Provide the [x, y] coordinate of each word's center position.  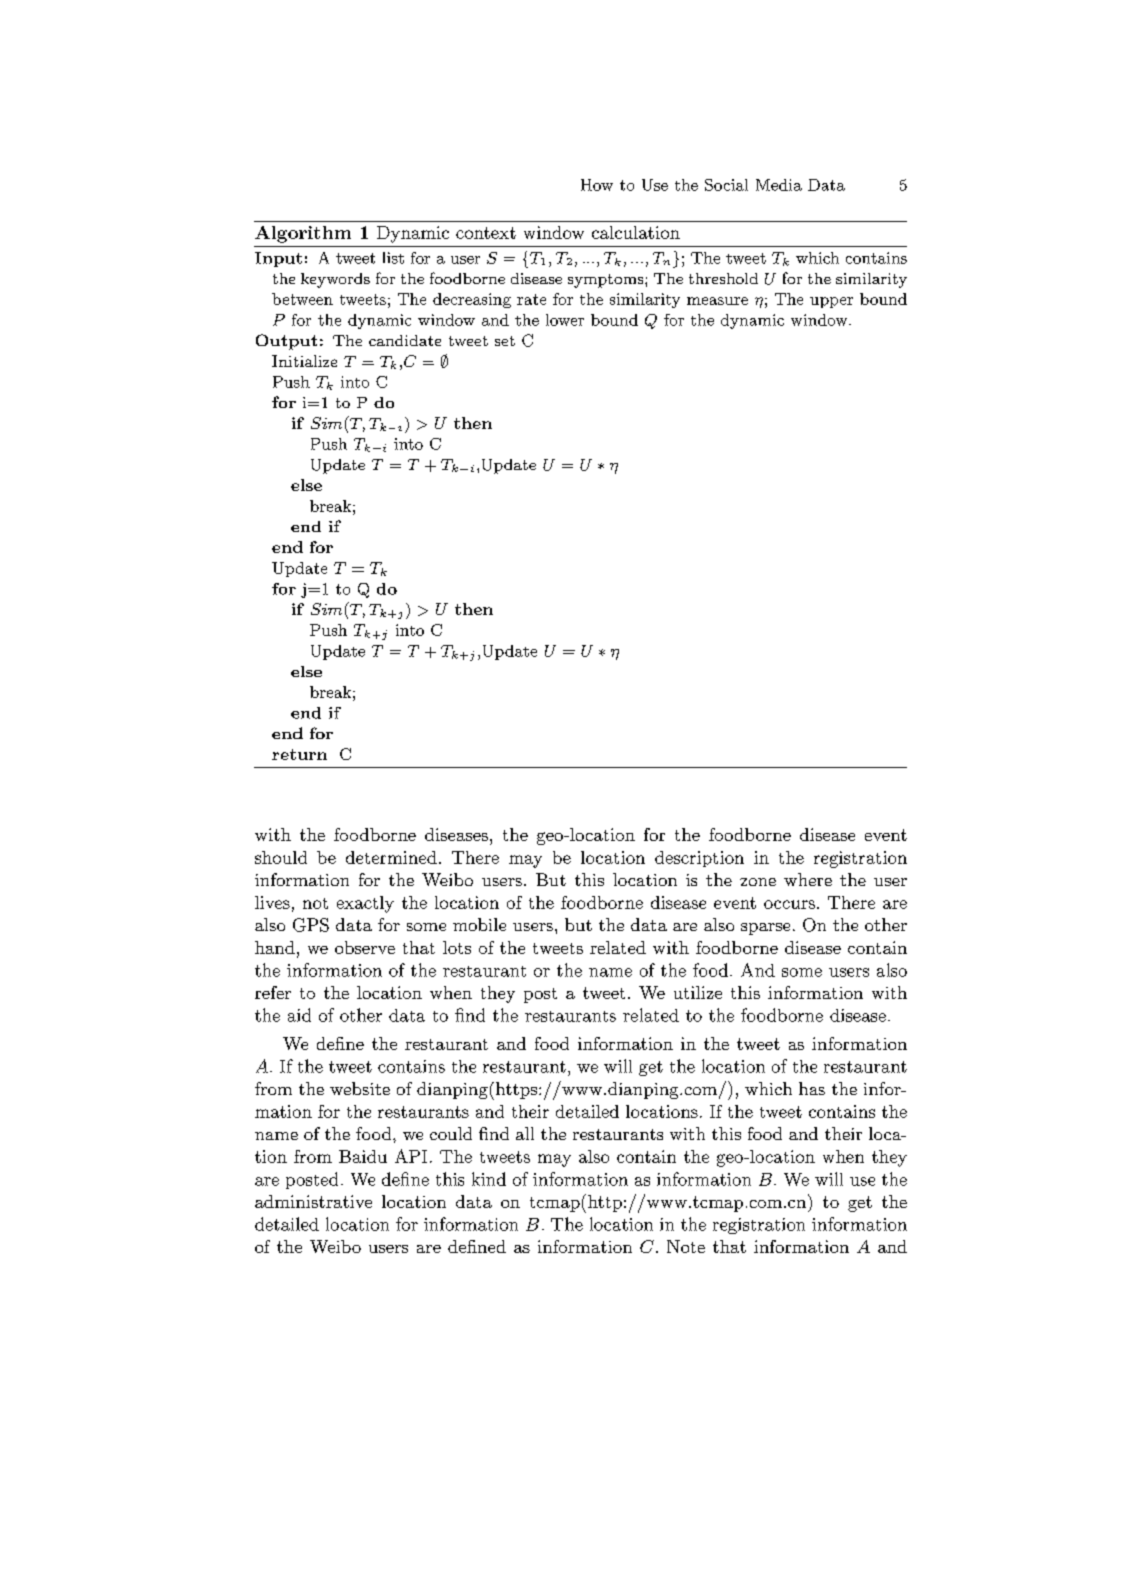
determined [391, 857]
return [299, 754]
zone [758, 882]
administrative [313, 1201]
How [597, 185]
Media [779, 185]
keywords [335, 280]
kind [489, 1179]
